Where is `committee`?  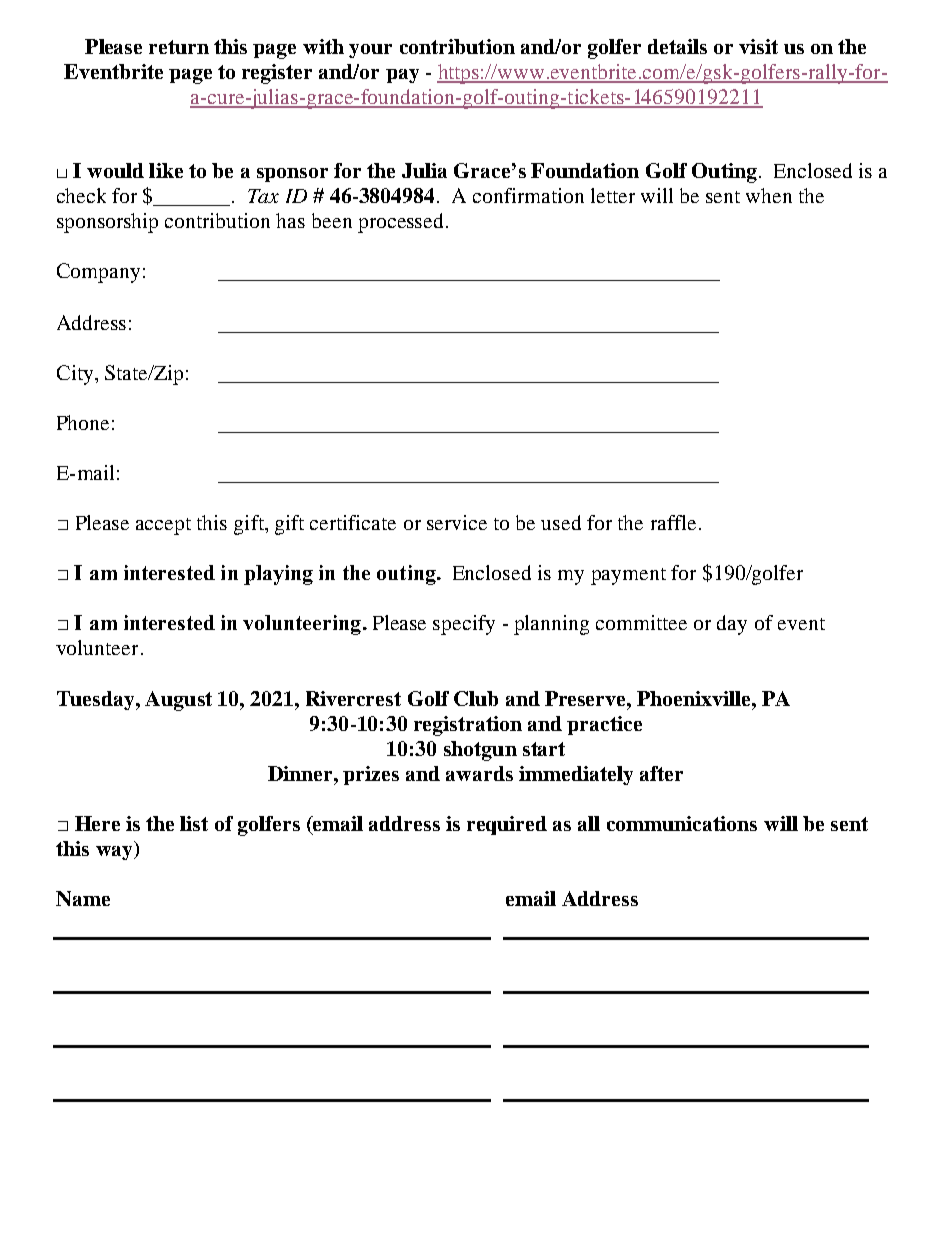
committee is located at coordinates (641, 622).
